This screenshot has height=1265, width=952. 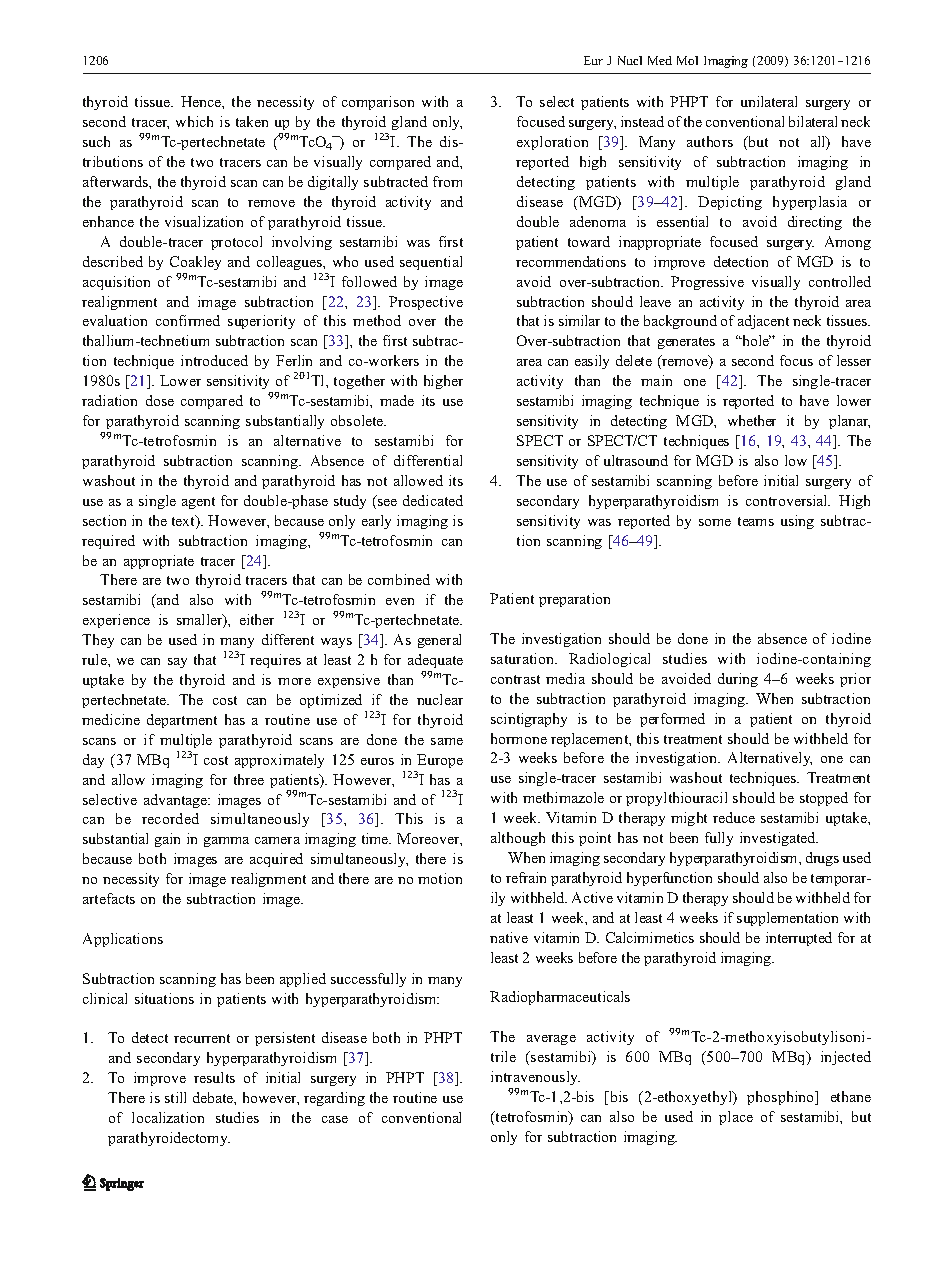 What do you see at coordinates (779, 839) in the screenshot?
I see `investigated` at bounding box center [779, 839].
